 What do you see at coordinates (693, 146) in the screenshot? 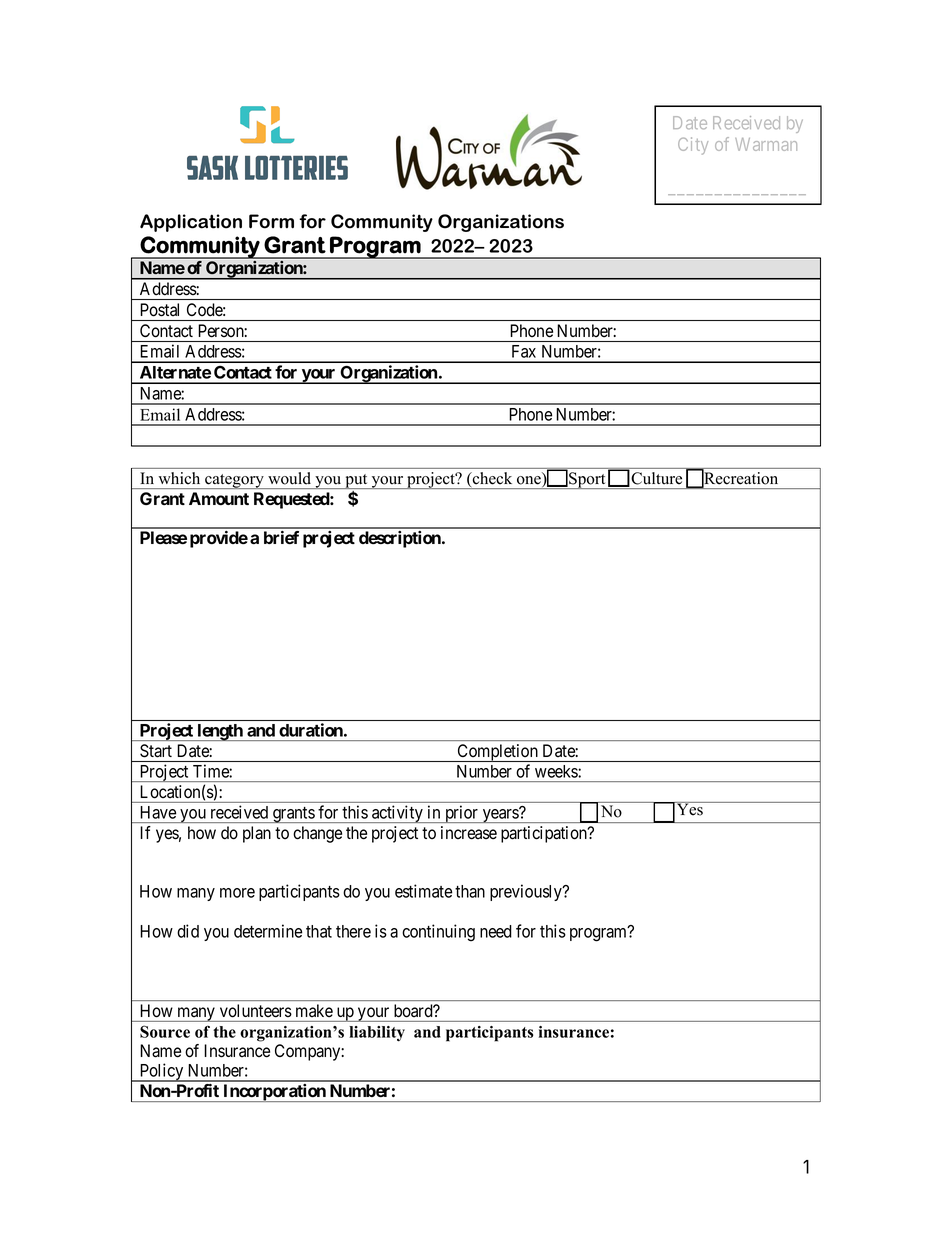
I see `City` at bounding box center [693, 146].
